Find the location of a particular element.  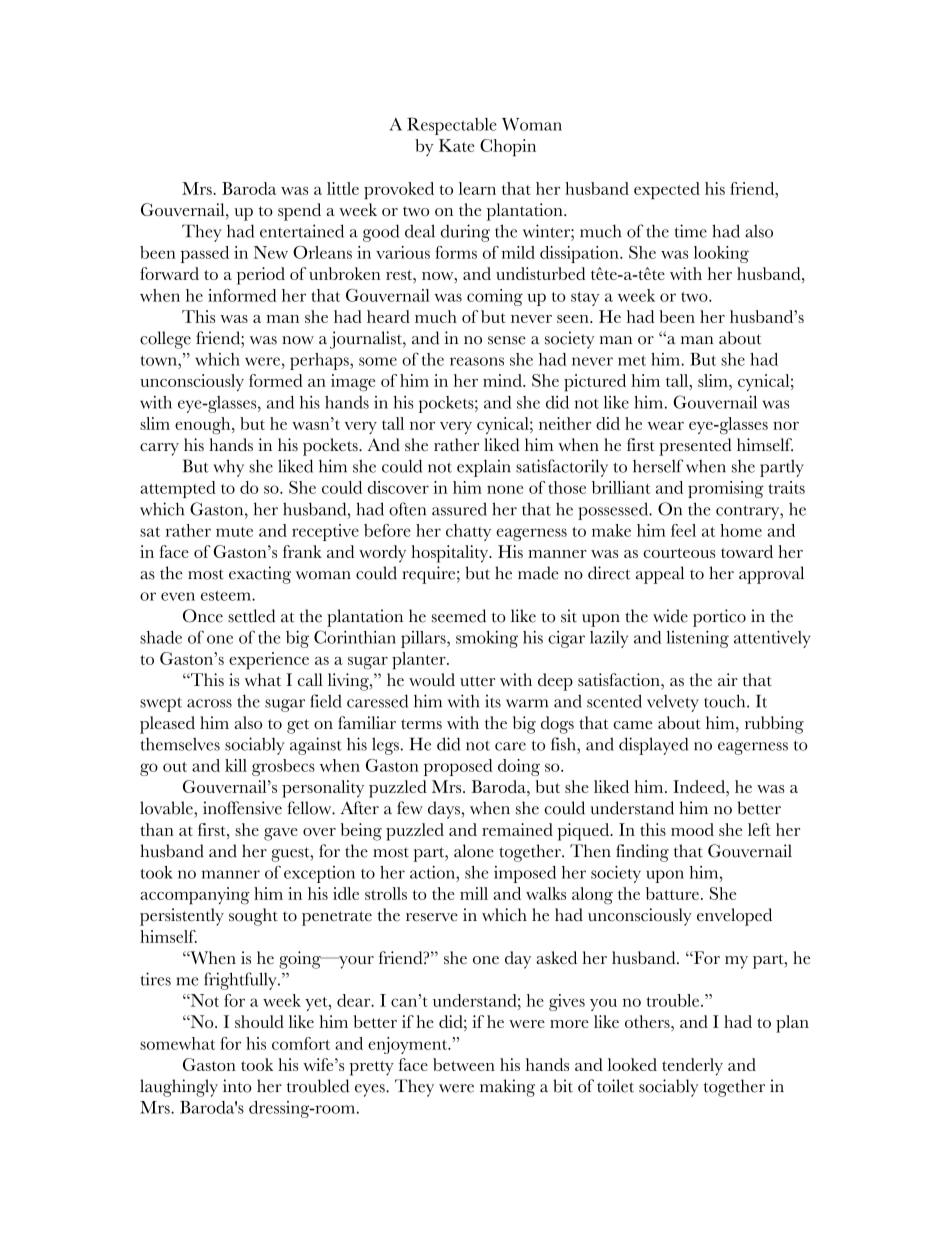

into is located at coordinates (237, 1086).
